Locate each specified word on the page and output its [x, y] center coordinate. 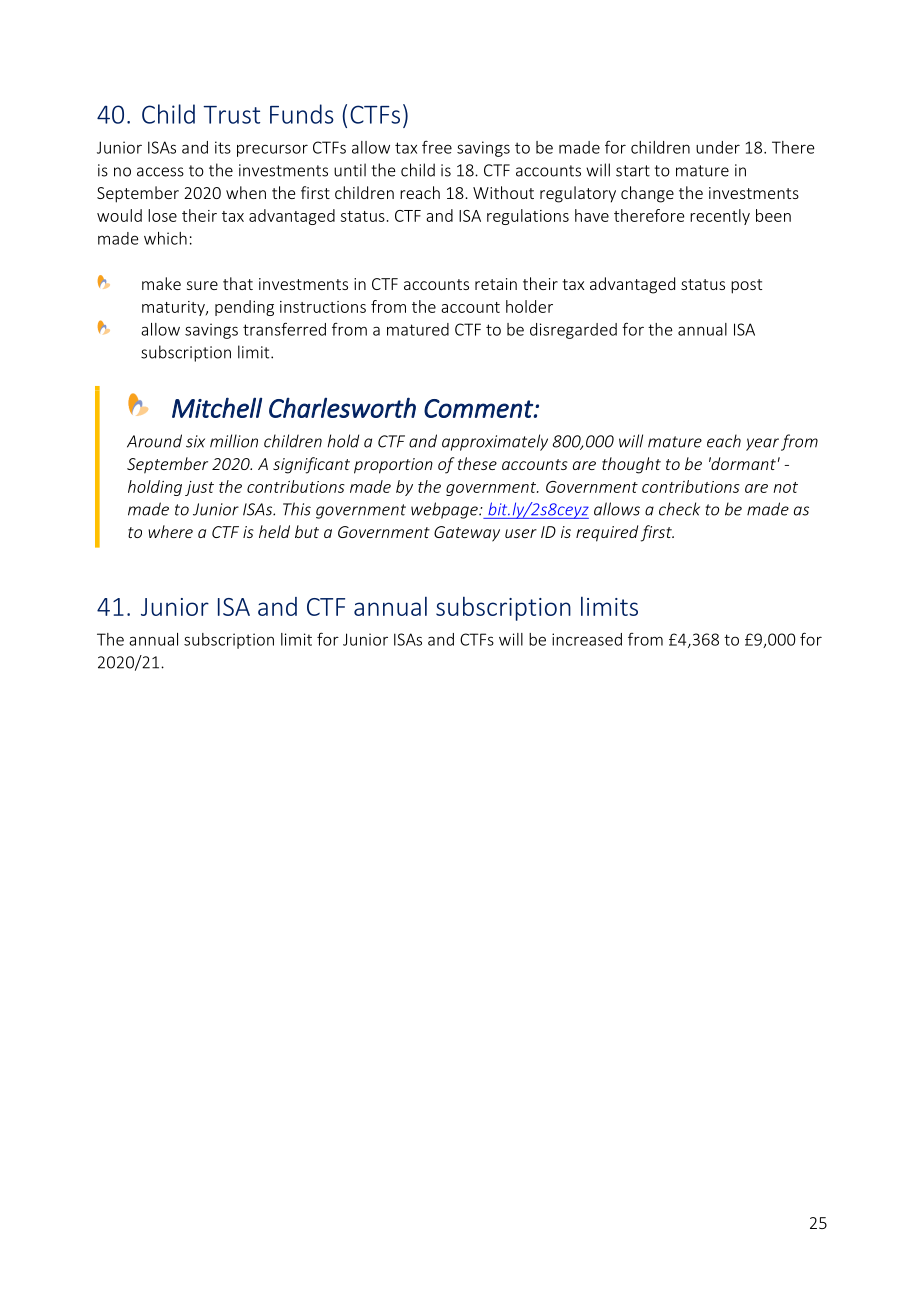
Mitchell [217, 407]
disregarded [573, 331]
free [437, 147]
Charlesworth [342, 407]
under [718, 147]
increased [587, 639]
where [170, 531]
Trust [231, 115]
